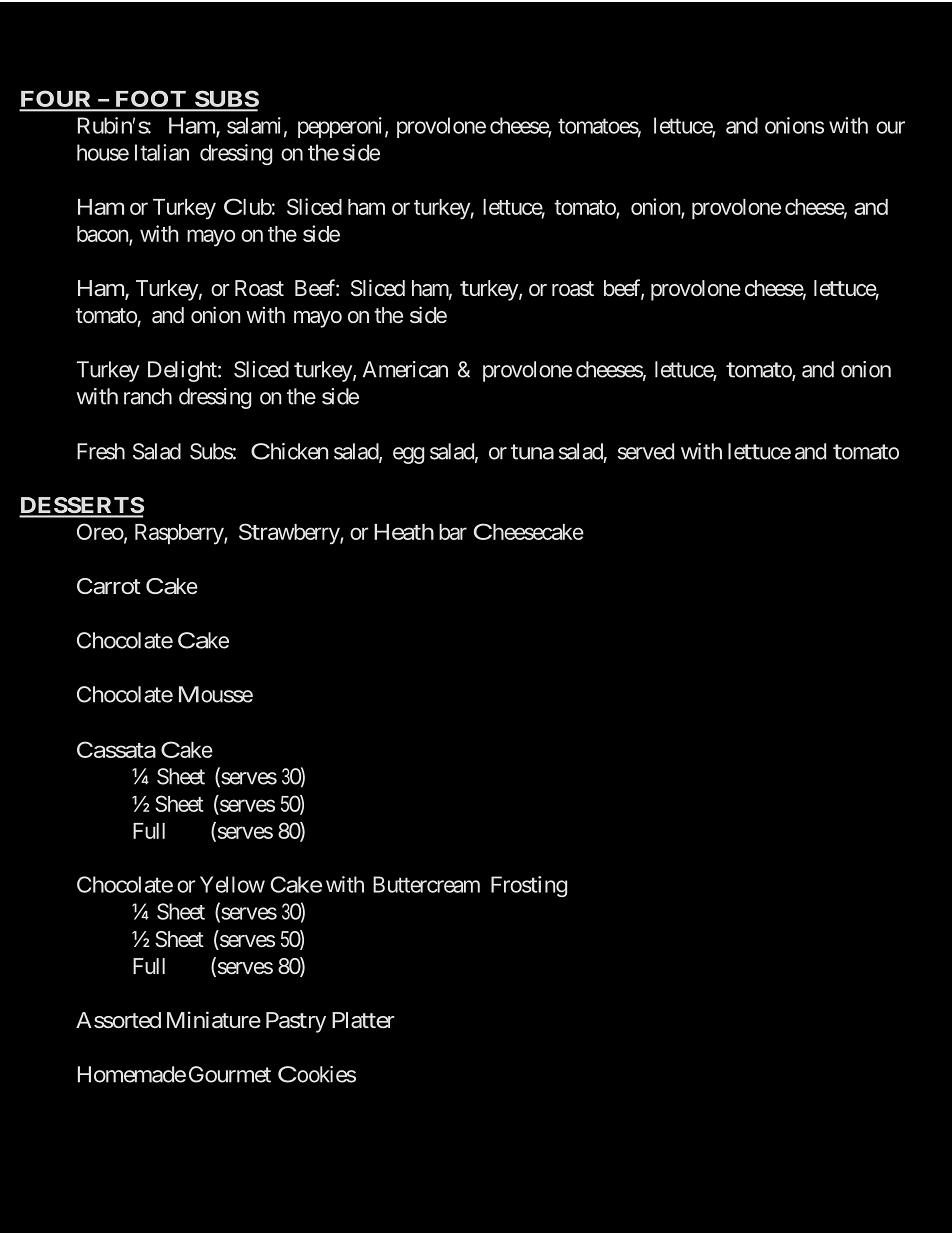 This document has width=952, height=1233. What do you see at coordinates (532, 452) in the document?
I see `tuna` at bounding box center [532, 452].
